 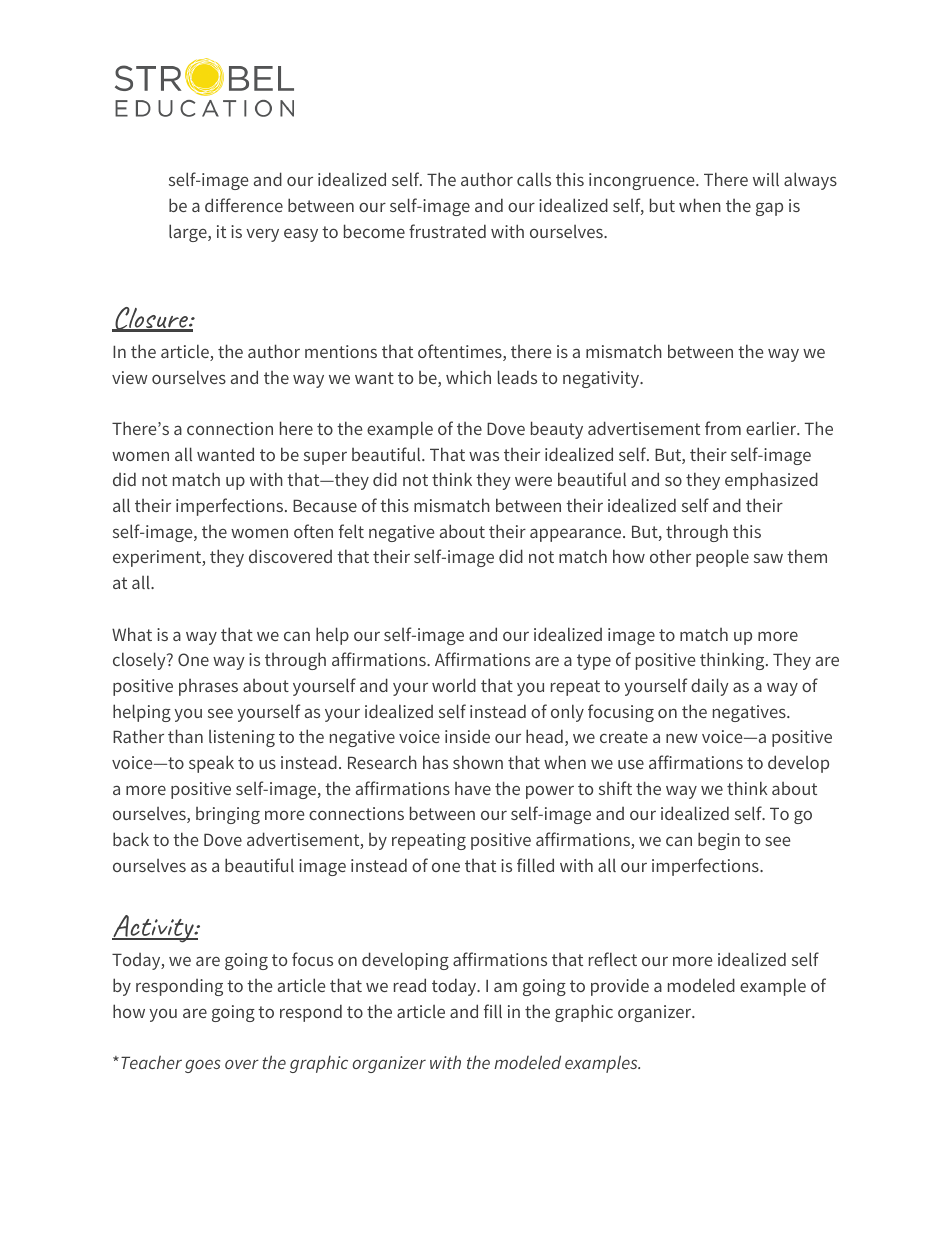 I want to click on people, so click(x=722, y=558).
